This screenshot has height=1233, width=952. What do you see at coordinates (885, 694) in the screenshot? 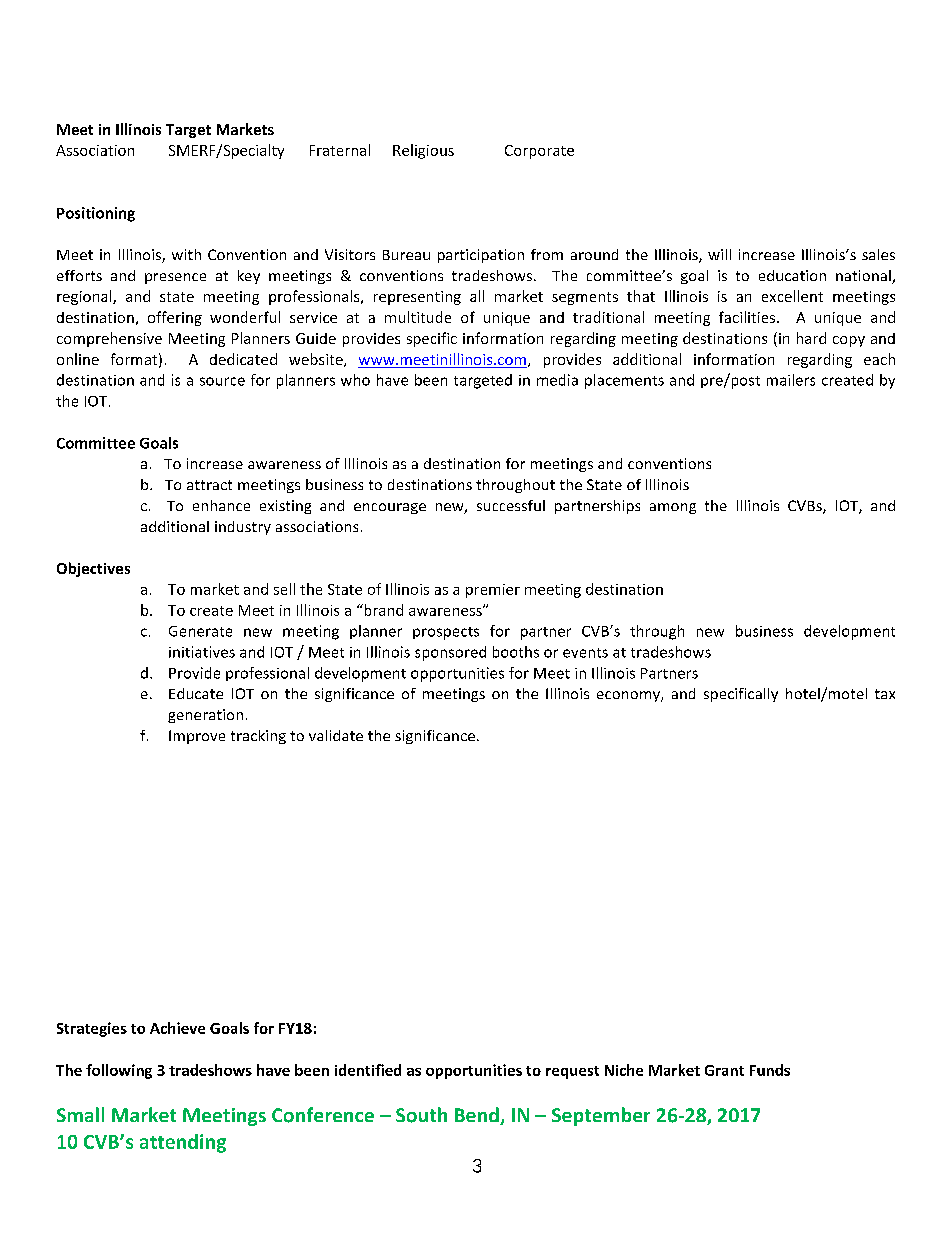
I see `tax` at bounding box center [885, 694].
